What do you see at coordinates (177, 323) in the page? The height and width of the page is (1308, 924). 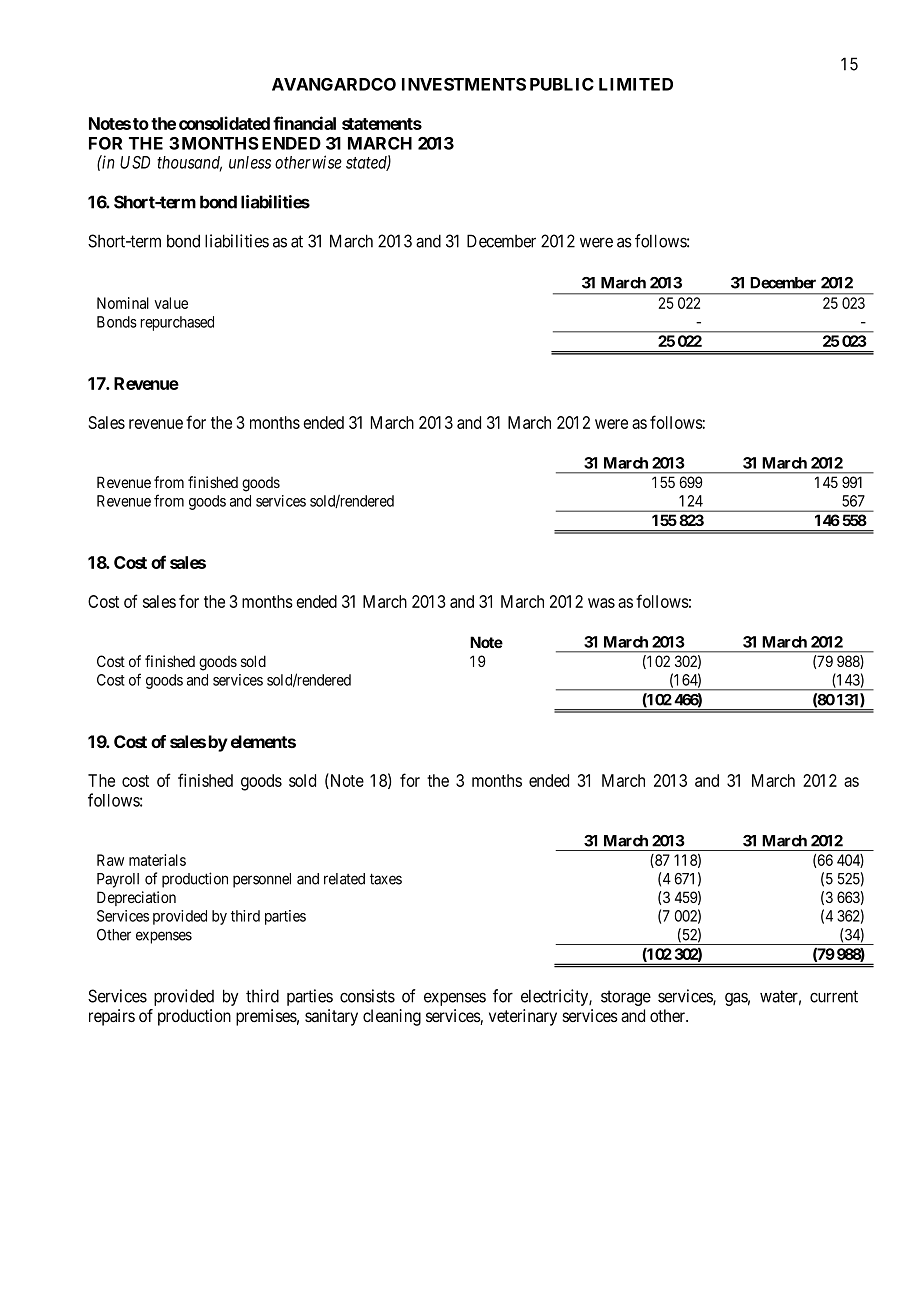 I see `repurchased` at bounding box center [177, 323].
